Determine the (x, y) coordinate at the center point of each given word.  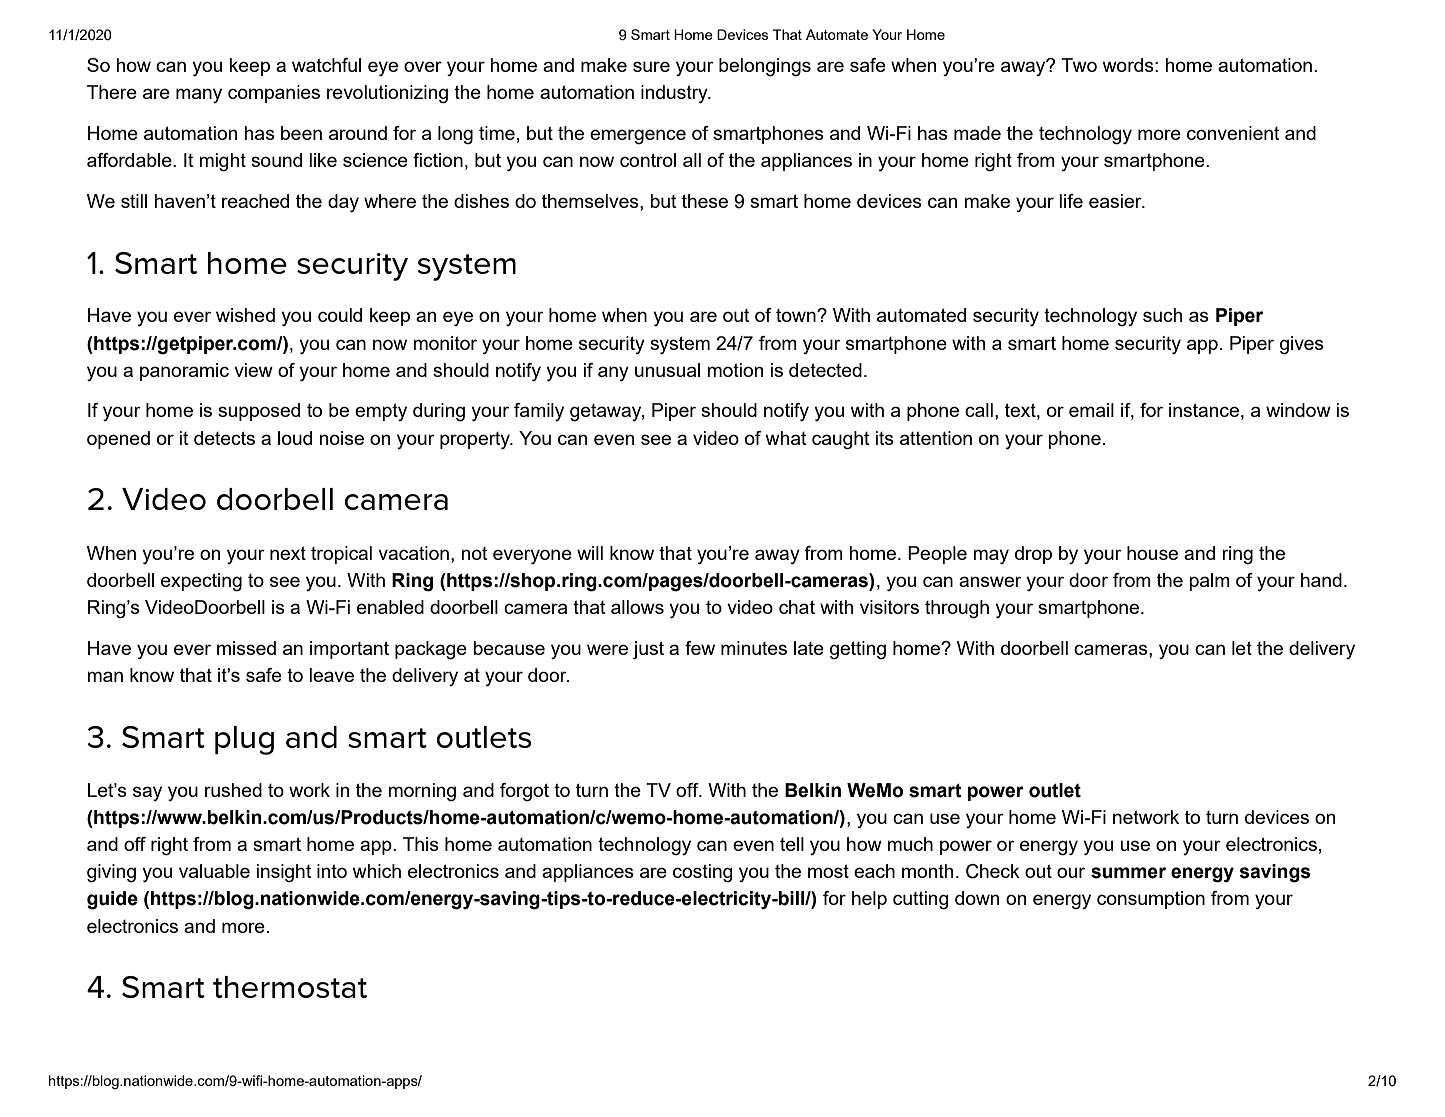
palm (1209, 582)
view (253, 370)
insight (284, 873)
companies (274, 94)
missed (246, 648)
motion (735, 370)
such (1162, 315)
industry (675, 94)
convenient (1233, 133)
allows (637, 607)
